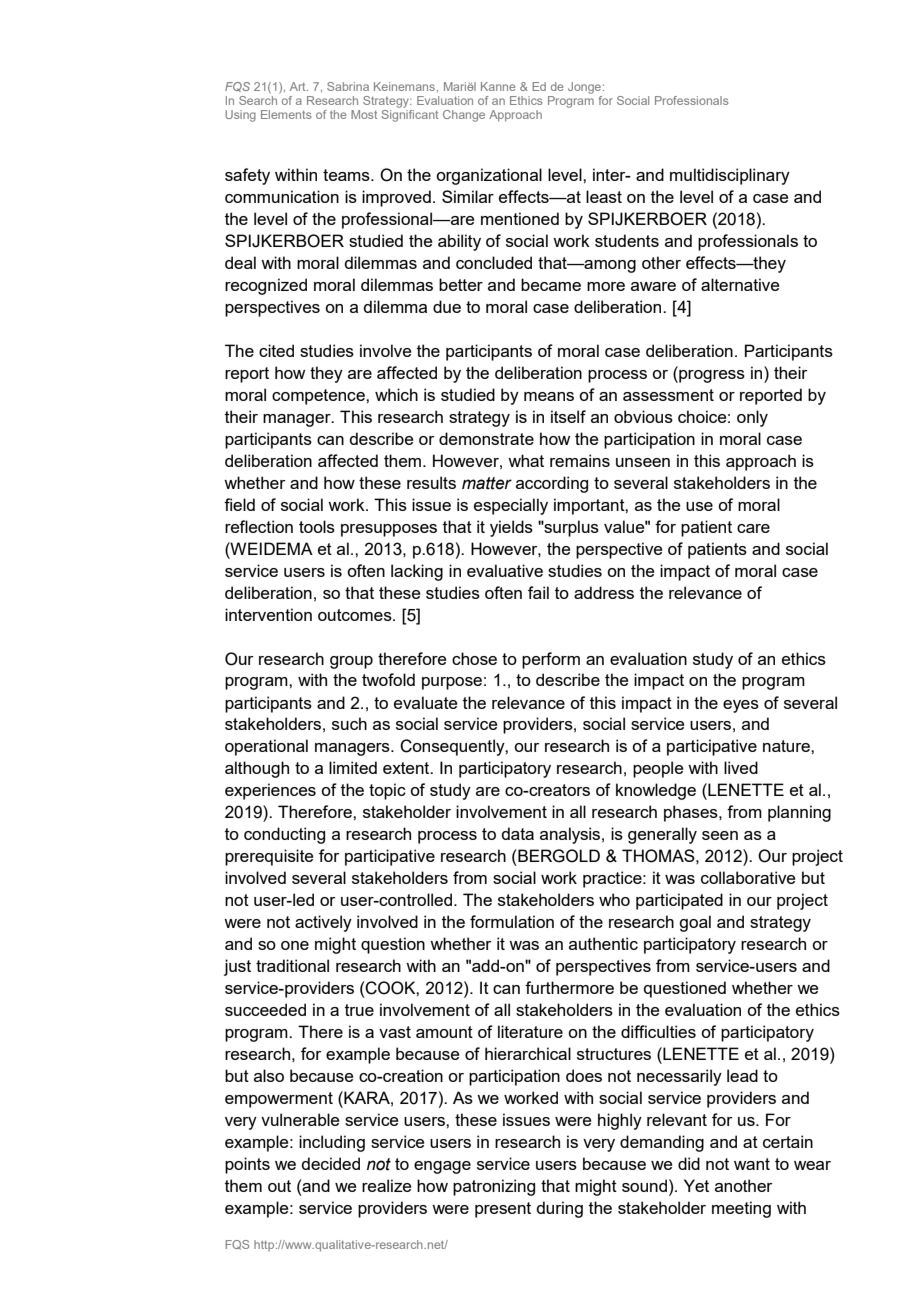 The image size is (924, 1308). What do you see at coordinates (551, 660) in the screenshot?
I see `perform` at bounding box center [551, 660].
